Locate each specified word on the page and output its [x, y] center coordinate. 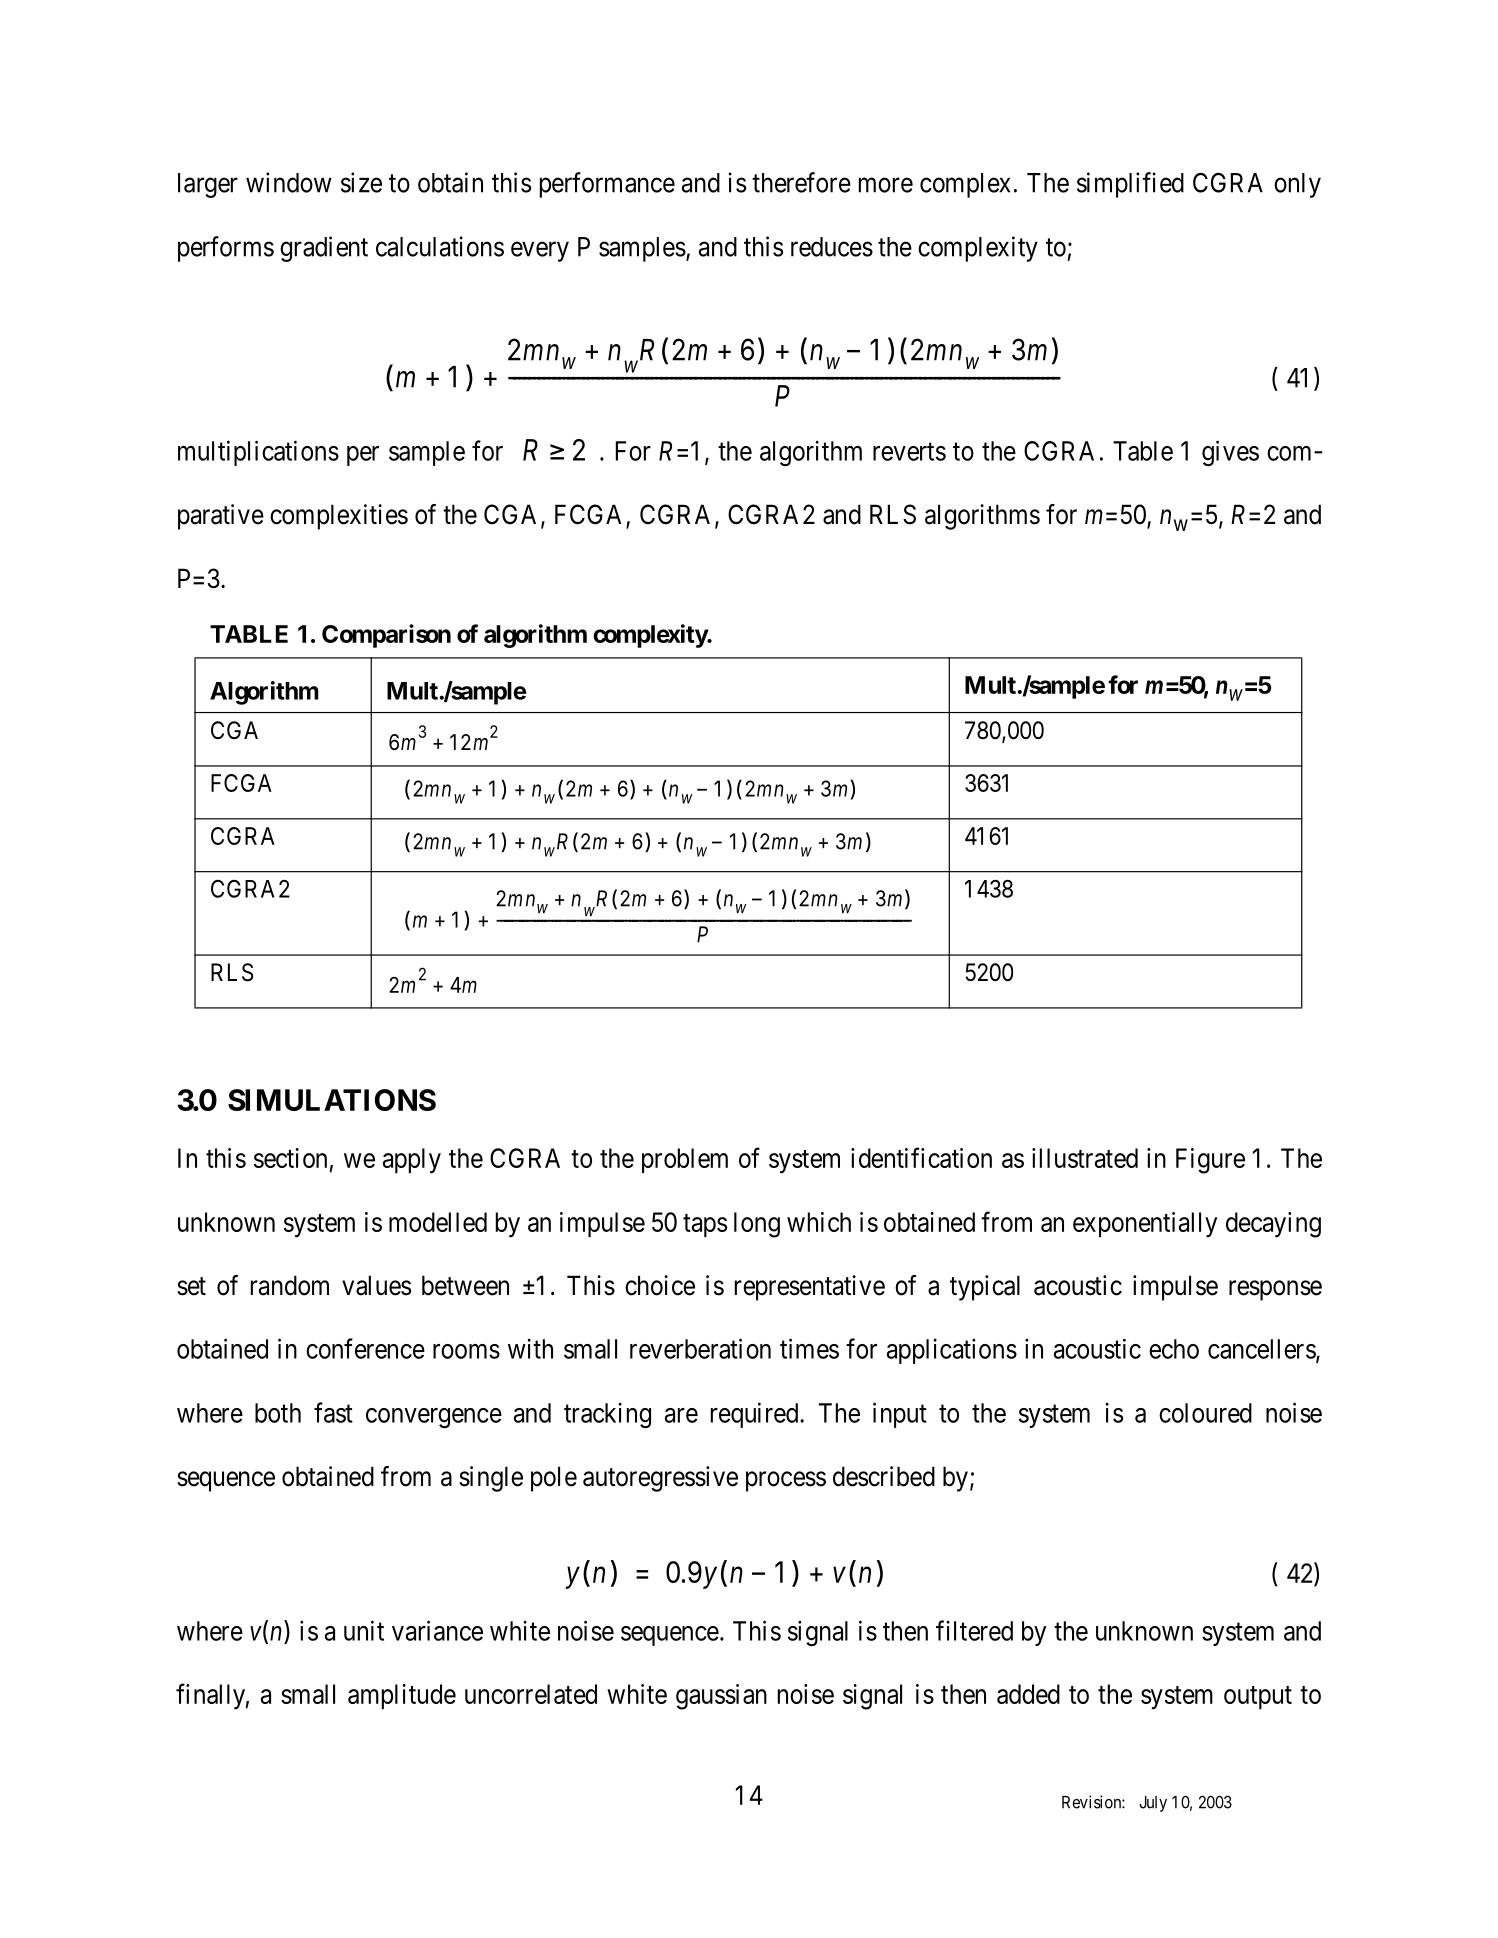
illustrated [1085, 1158]
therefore [801, 182]
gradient [324, 249]
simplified [1130, 185]
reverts [909, 452]
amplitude [402, 1696]
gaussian [721, 1697]
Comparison [386, 636]
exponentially [1145, 1225]
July [1153, 1804]
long [757, 1225]
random [290, 1285]
